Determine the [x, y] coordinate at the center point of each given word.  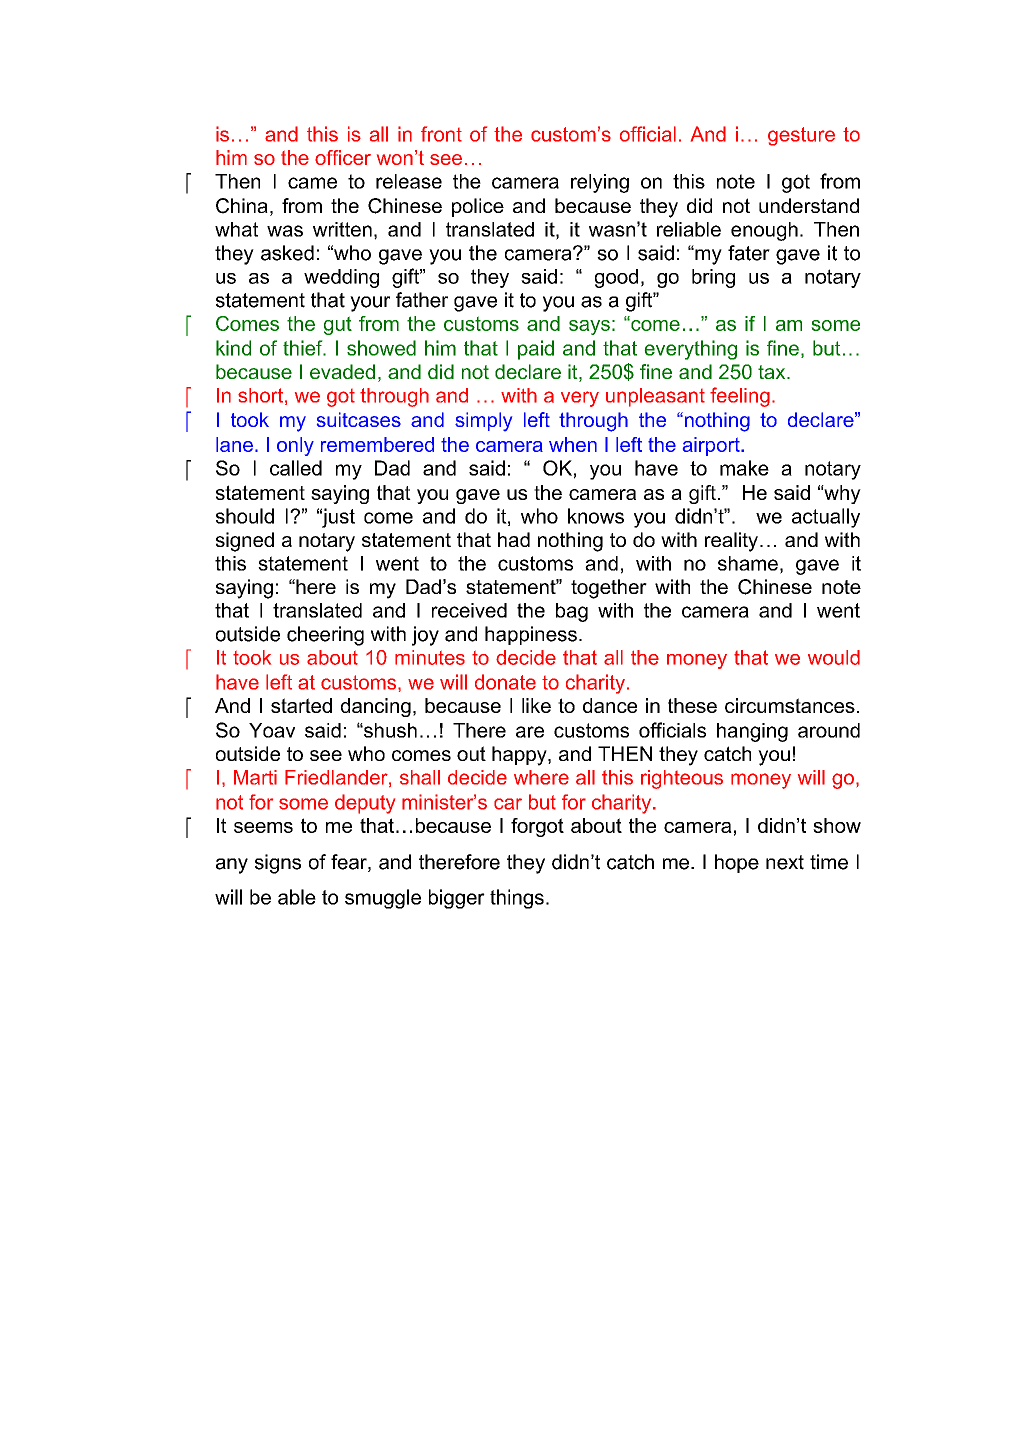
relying [600, 183]
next [785, 862]
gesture [801, 136]
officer [343, 157]
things [517, 899]
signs [278, 864]
